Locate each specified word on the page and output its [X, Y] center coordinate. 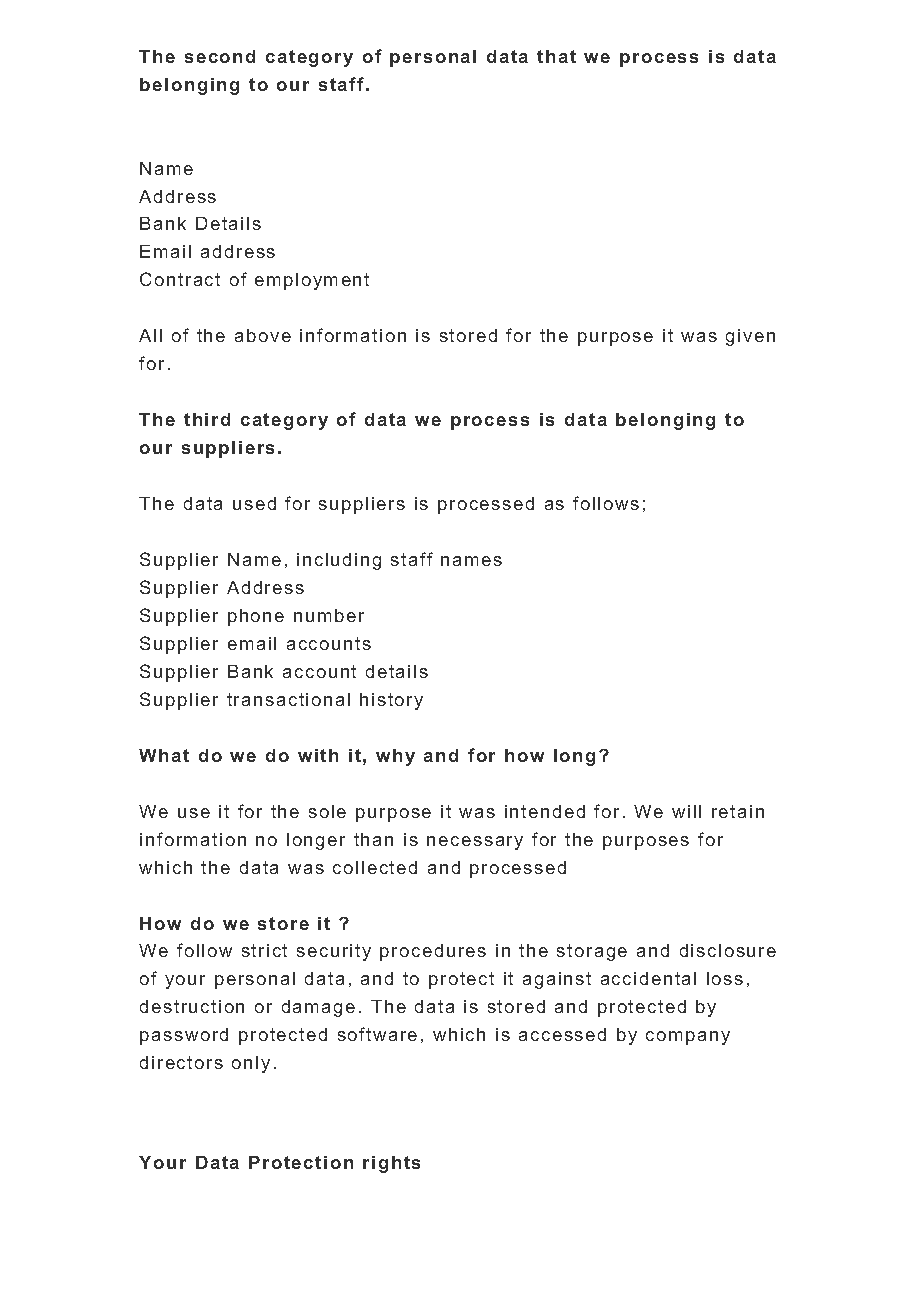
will [686, 811]
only [251, 1064]
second [220, 56]
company [688, 1038]
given [750, 337]
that [556, 56]
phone [256, 617]
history [391, 701]
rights [391, 1164]
